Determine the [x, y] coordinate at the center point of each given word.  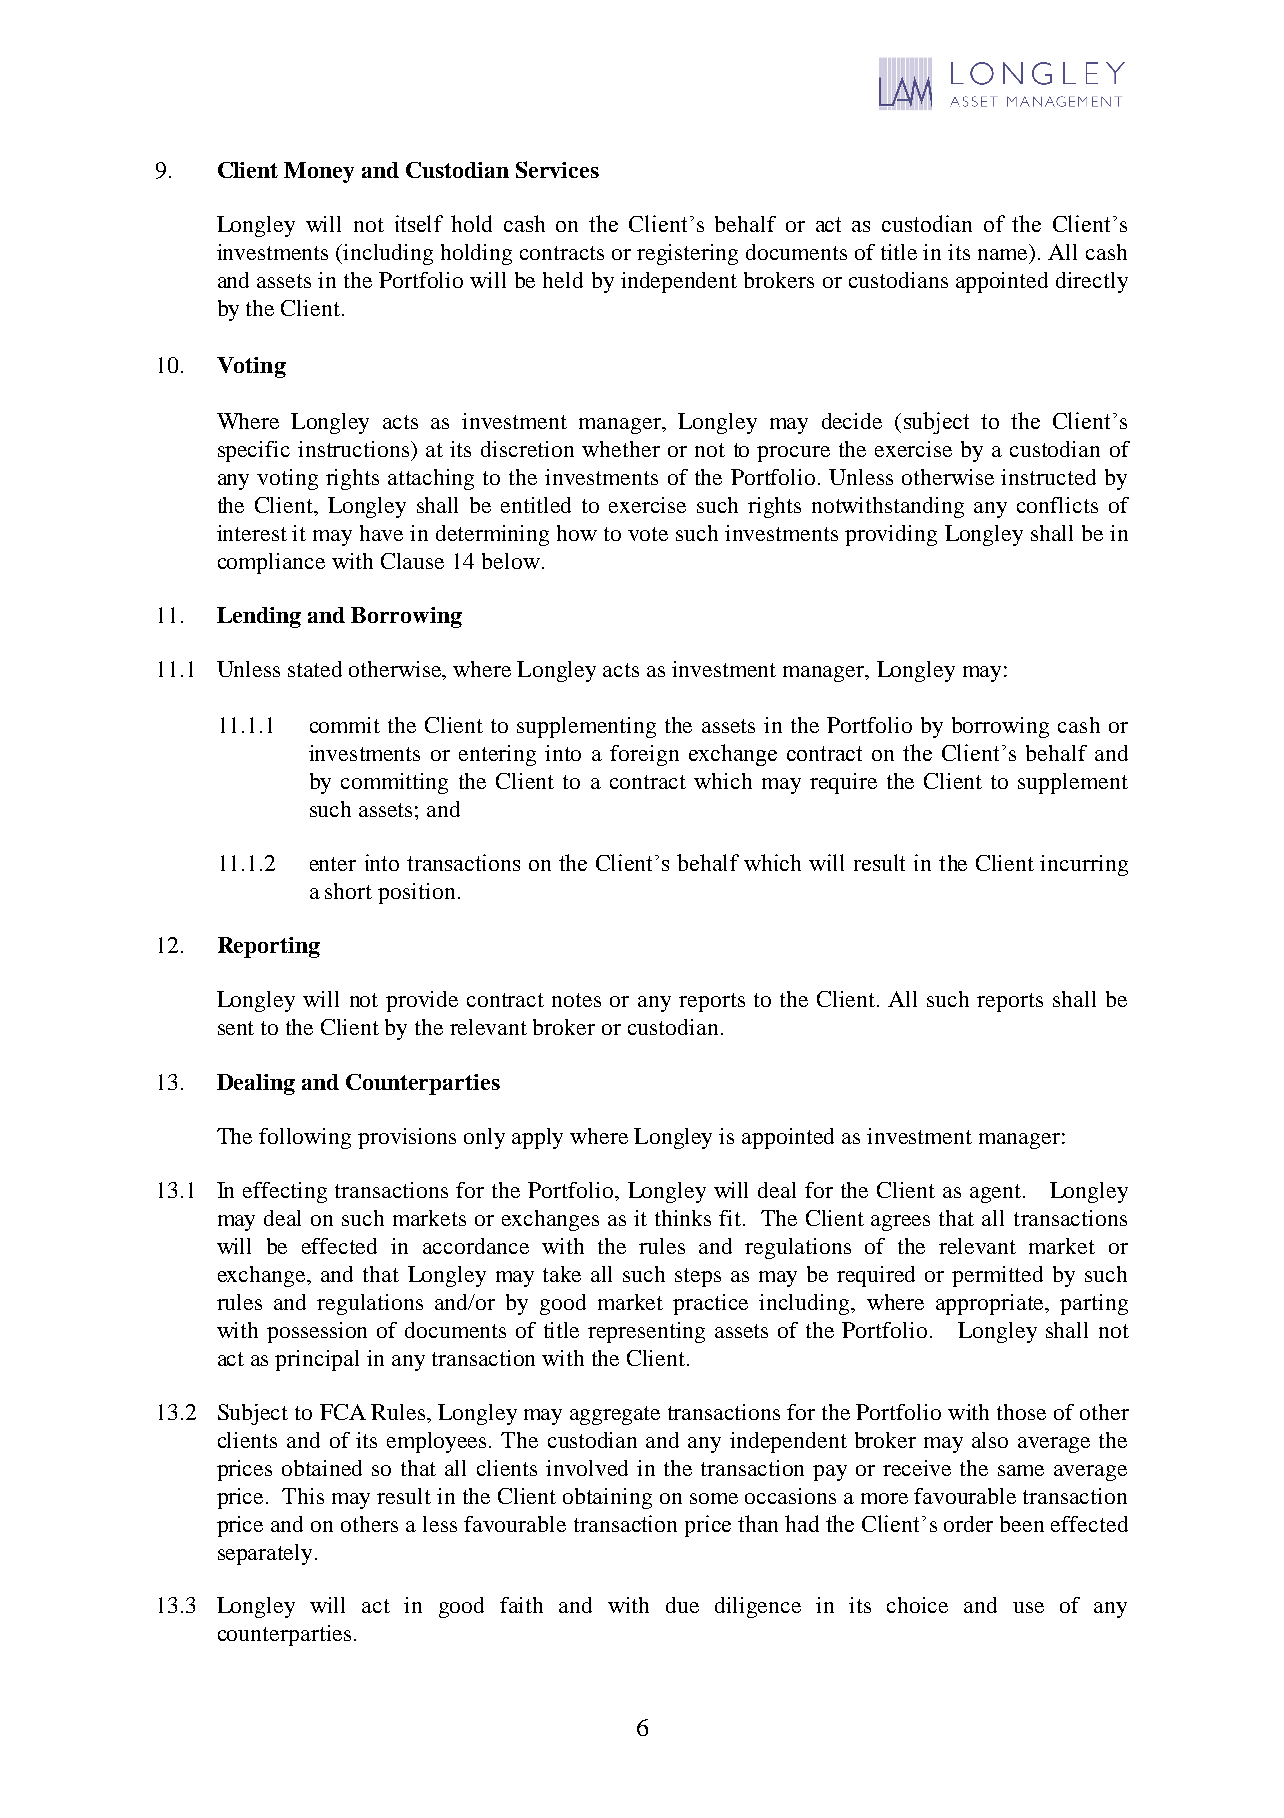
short [348, 891]
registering [687, 254]
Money [319, 172]
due [682, 1605]
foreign [644, 755]
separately [267, 1554]
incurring [1084, 865]
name [1004, 256]
